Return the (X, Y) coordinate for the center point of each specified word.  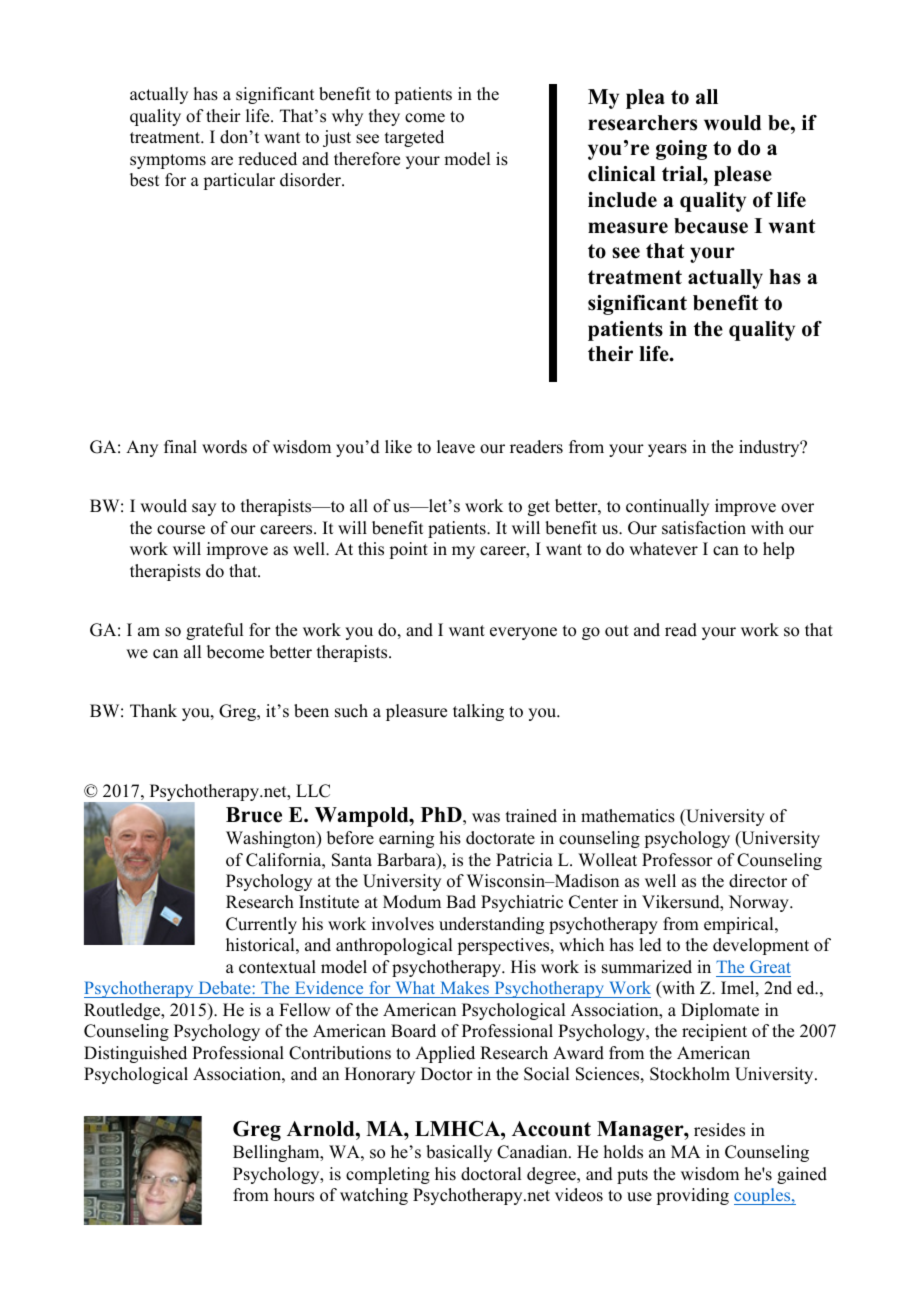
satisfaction (704, 528)
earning (406, 839)
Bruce (254, 815)
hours (294, 1195)
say (204, 509)
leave (456, 447)
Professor (677, 860)
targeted (414, 138)
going (681, 150)
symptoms (168, 161)
